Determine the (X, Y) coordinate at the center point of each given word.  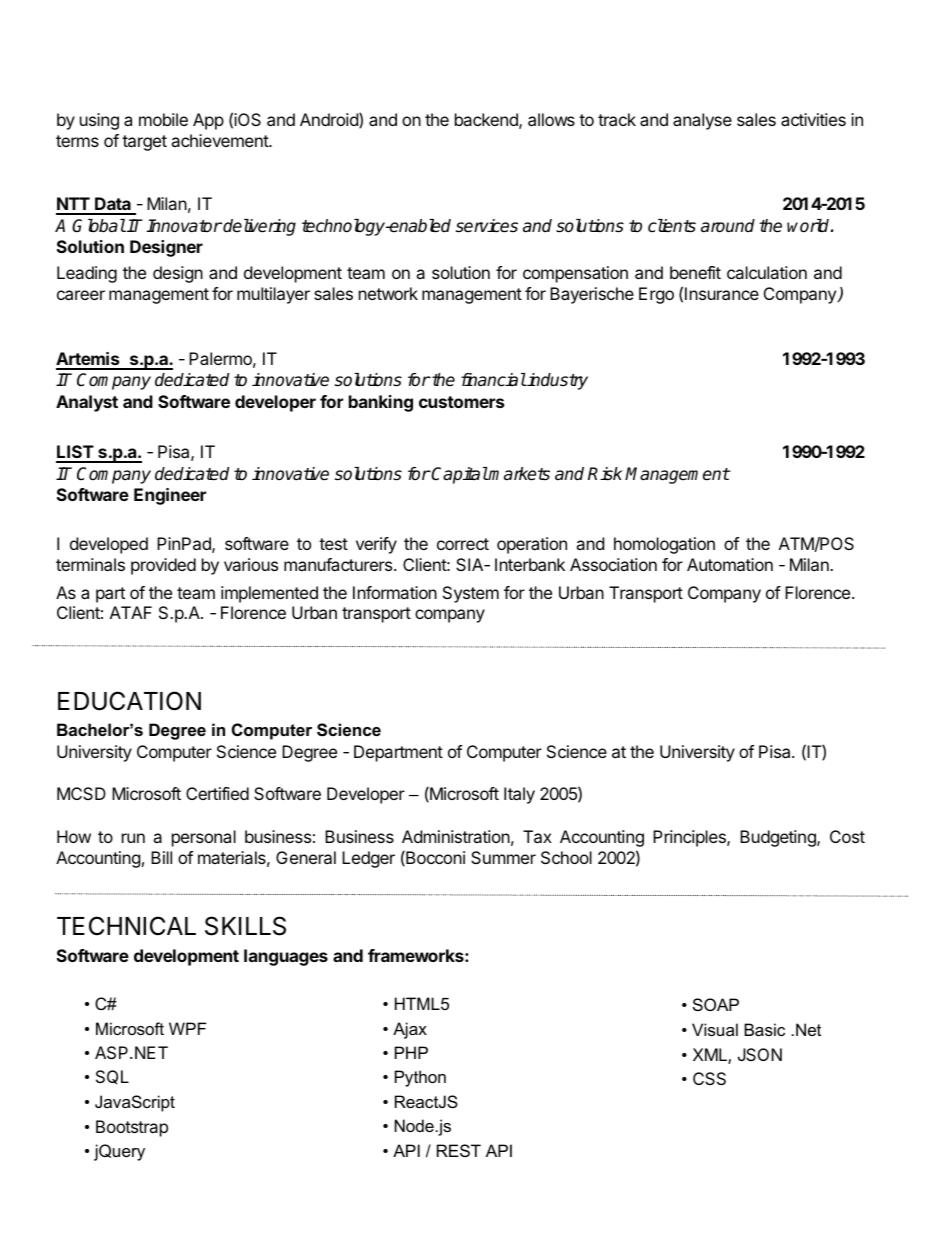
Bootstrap (132, 1128)
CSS (709, 1078)
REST (459, 1150)
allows (551, 119)
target (144, 143)
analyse (702, 121)
